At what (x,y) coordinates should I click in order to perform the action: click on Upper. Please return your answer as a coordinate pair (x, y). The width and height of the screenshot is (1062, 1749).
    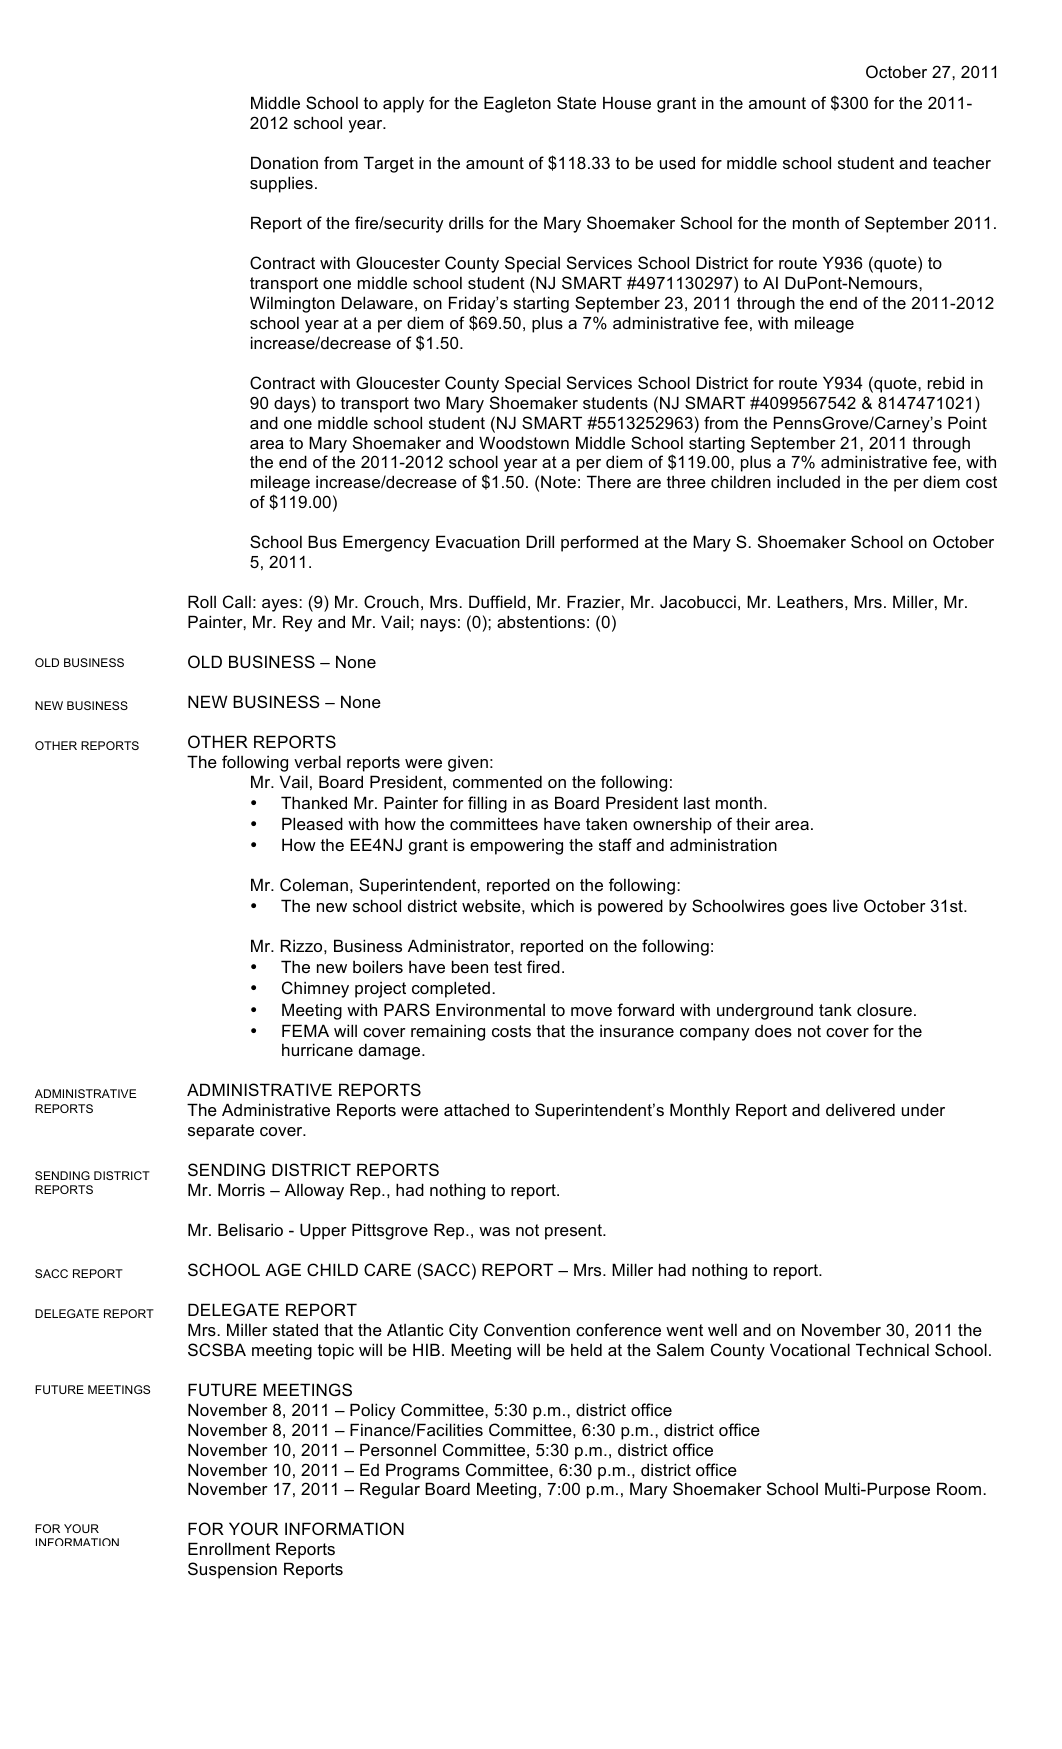
    Looking at the image, I should click on (323, 1231).
